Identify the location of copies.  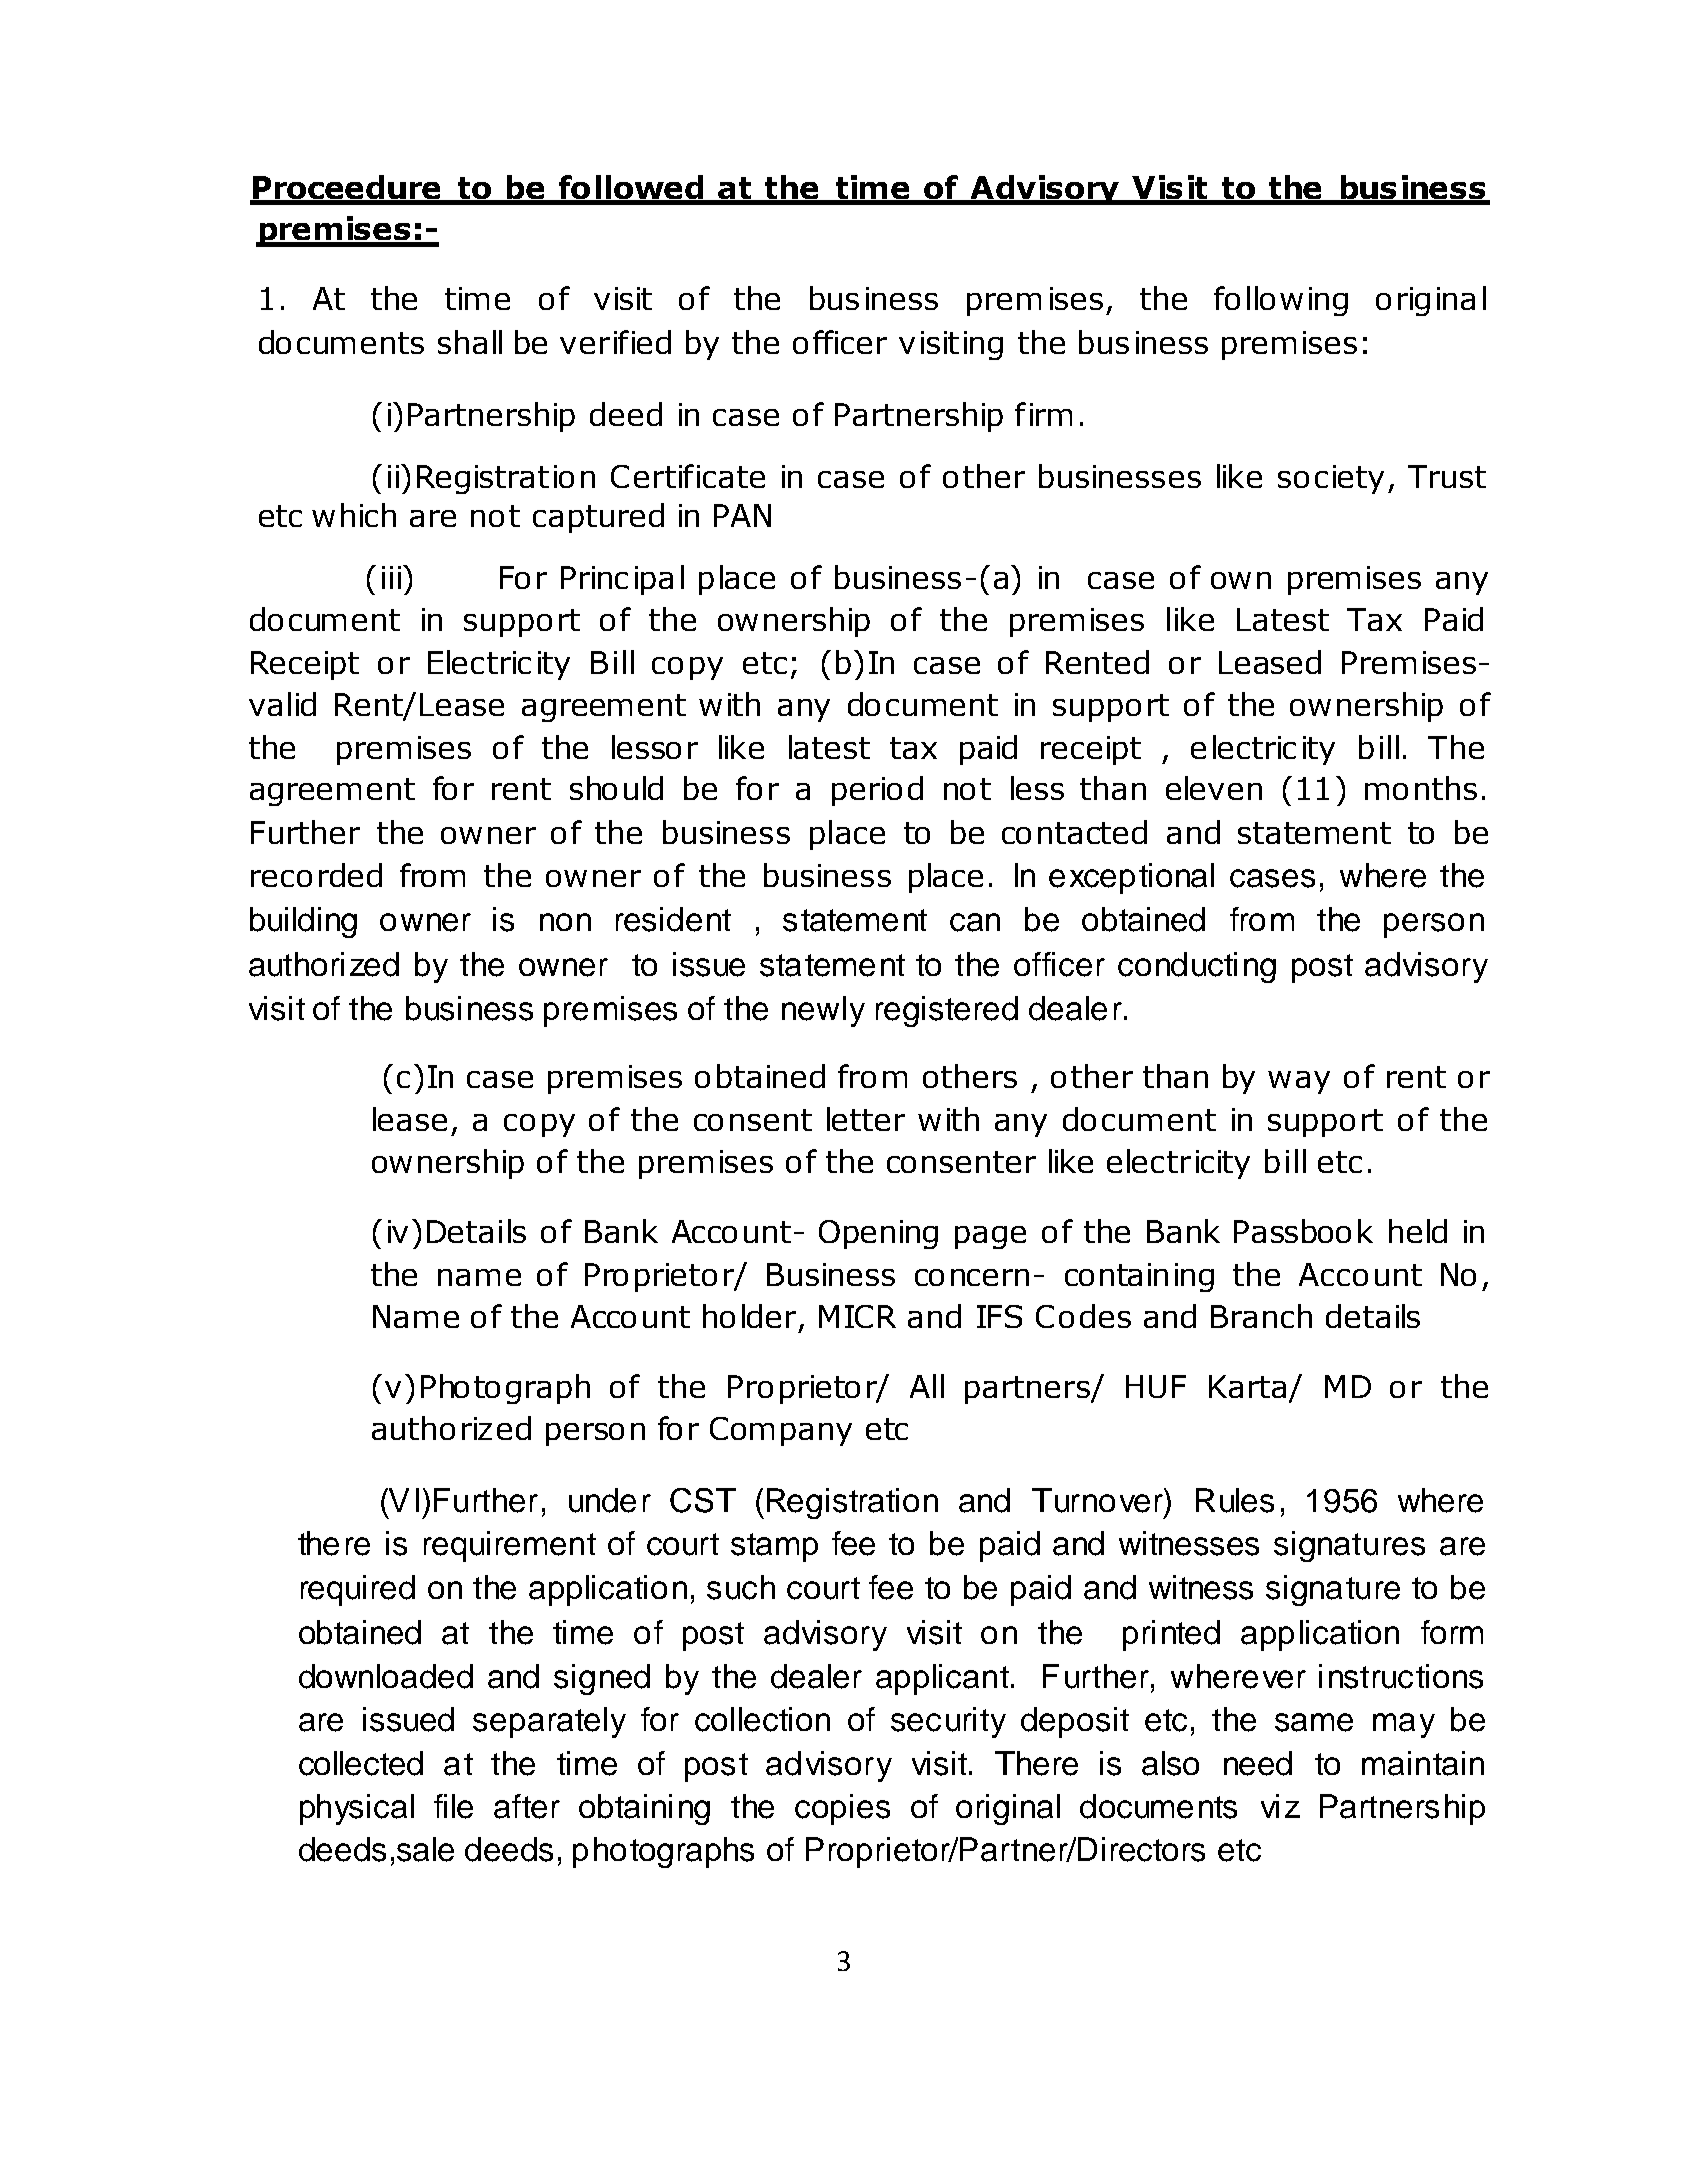
(842, 1809).
